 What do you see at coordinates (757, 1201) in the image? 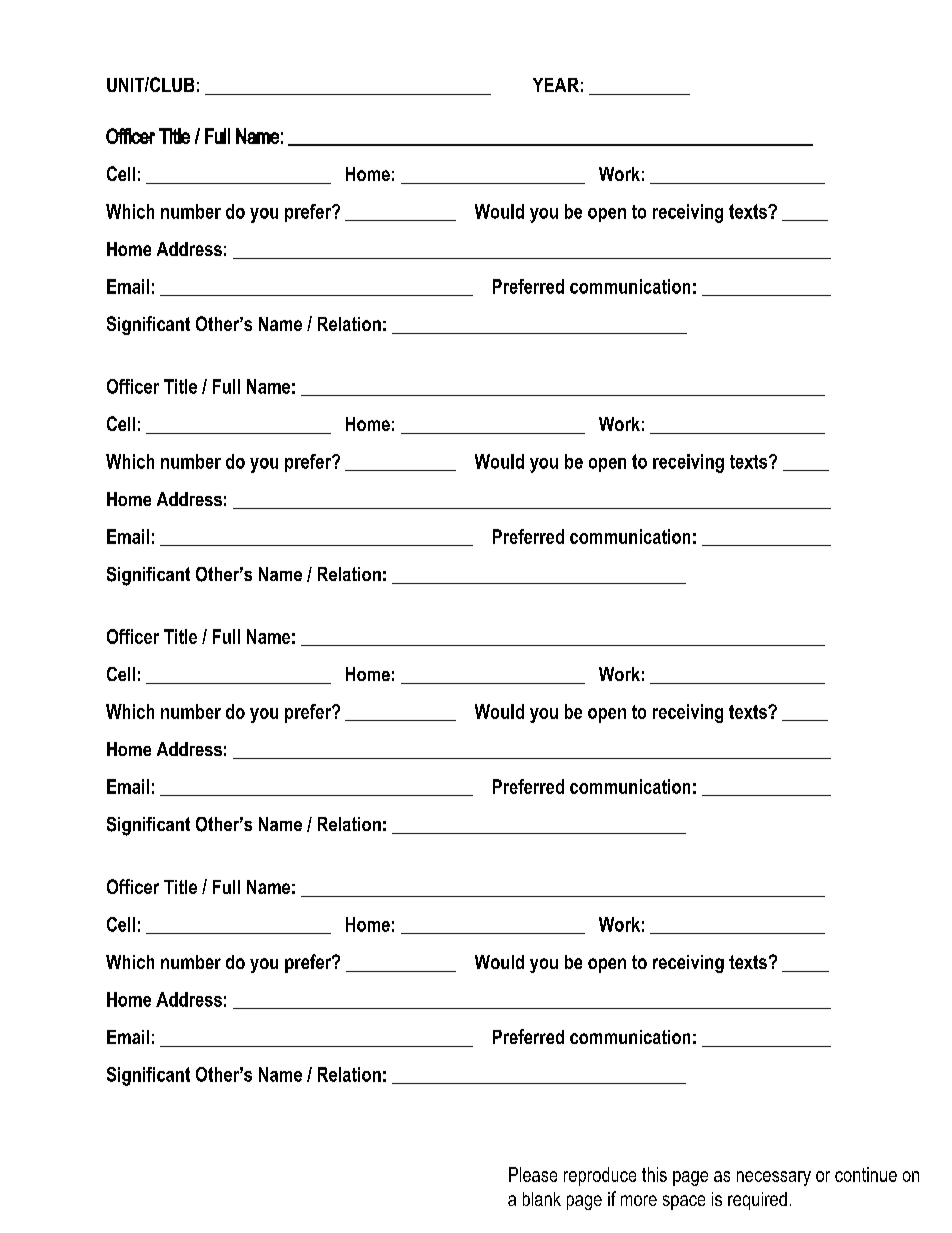
I see `required` at bounding box center [757, 1201].
